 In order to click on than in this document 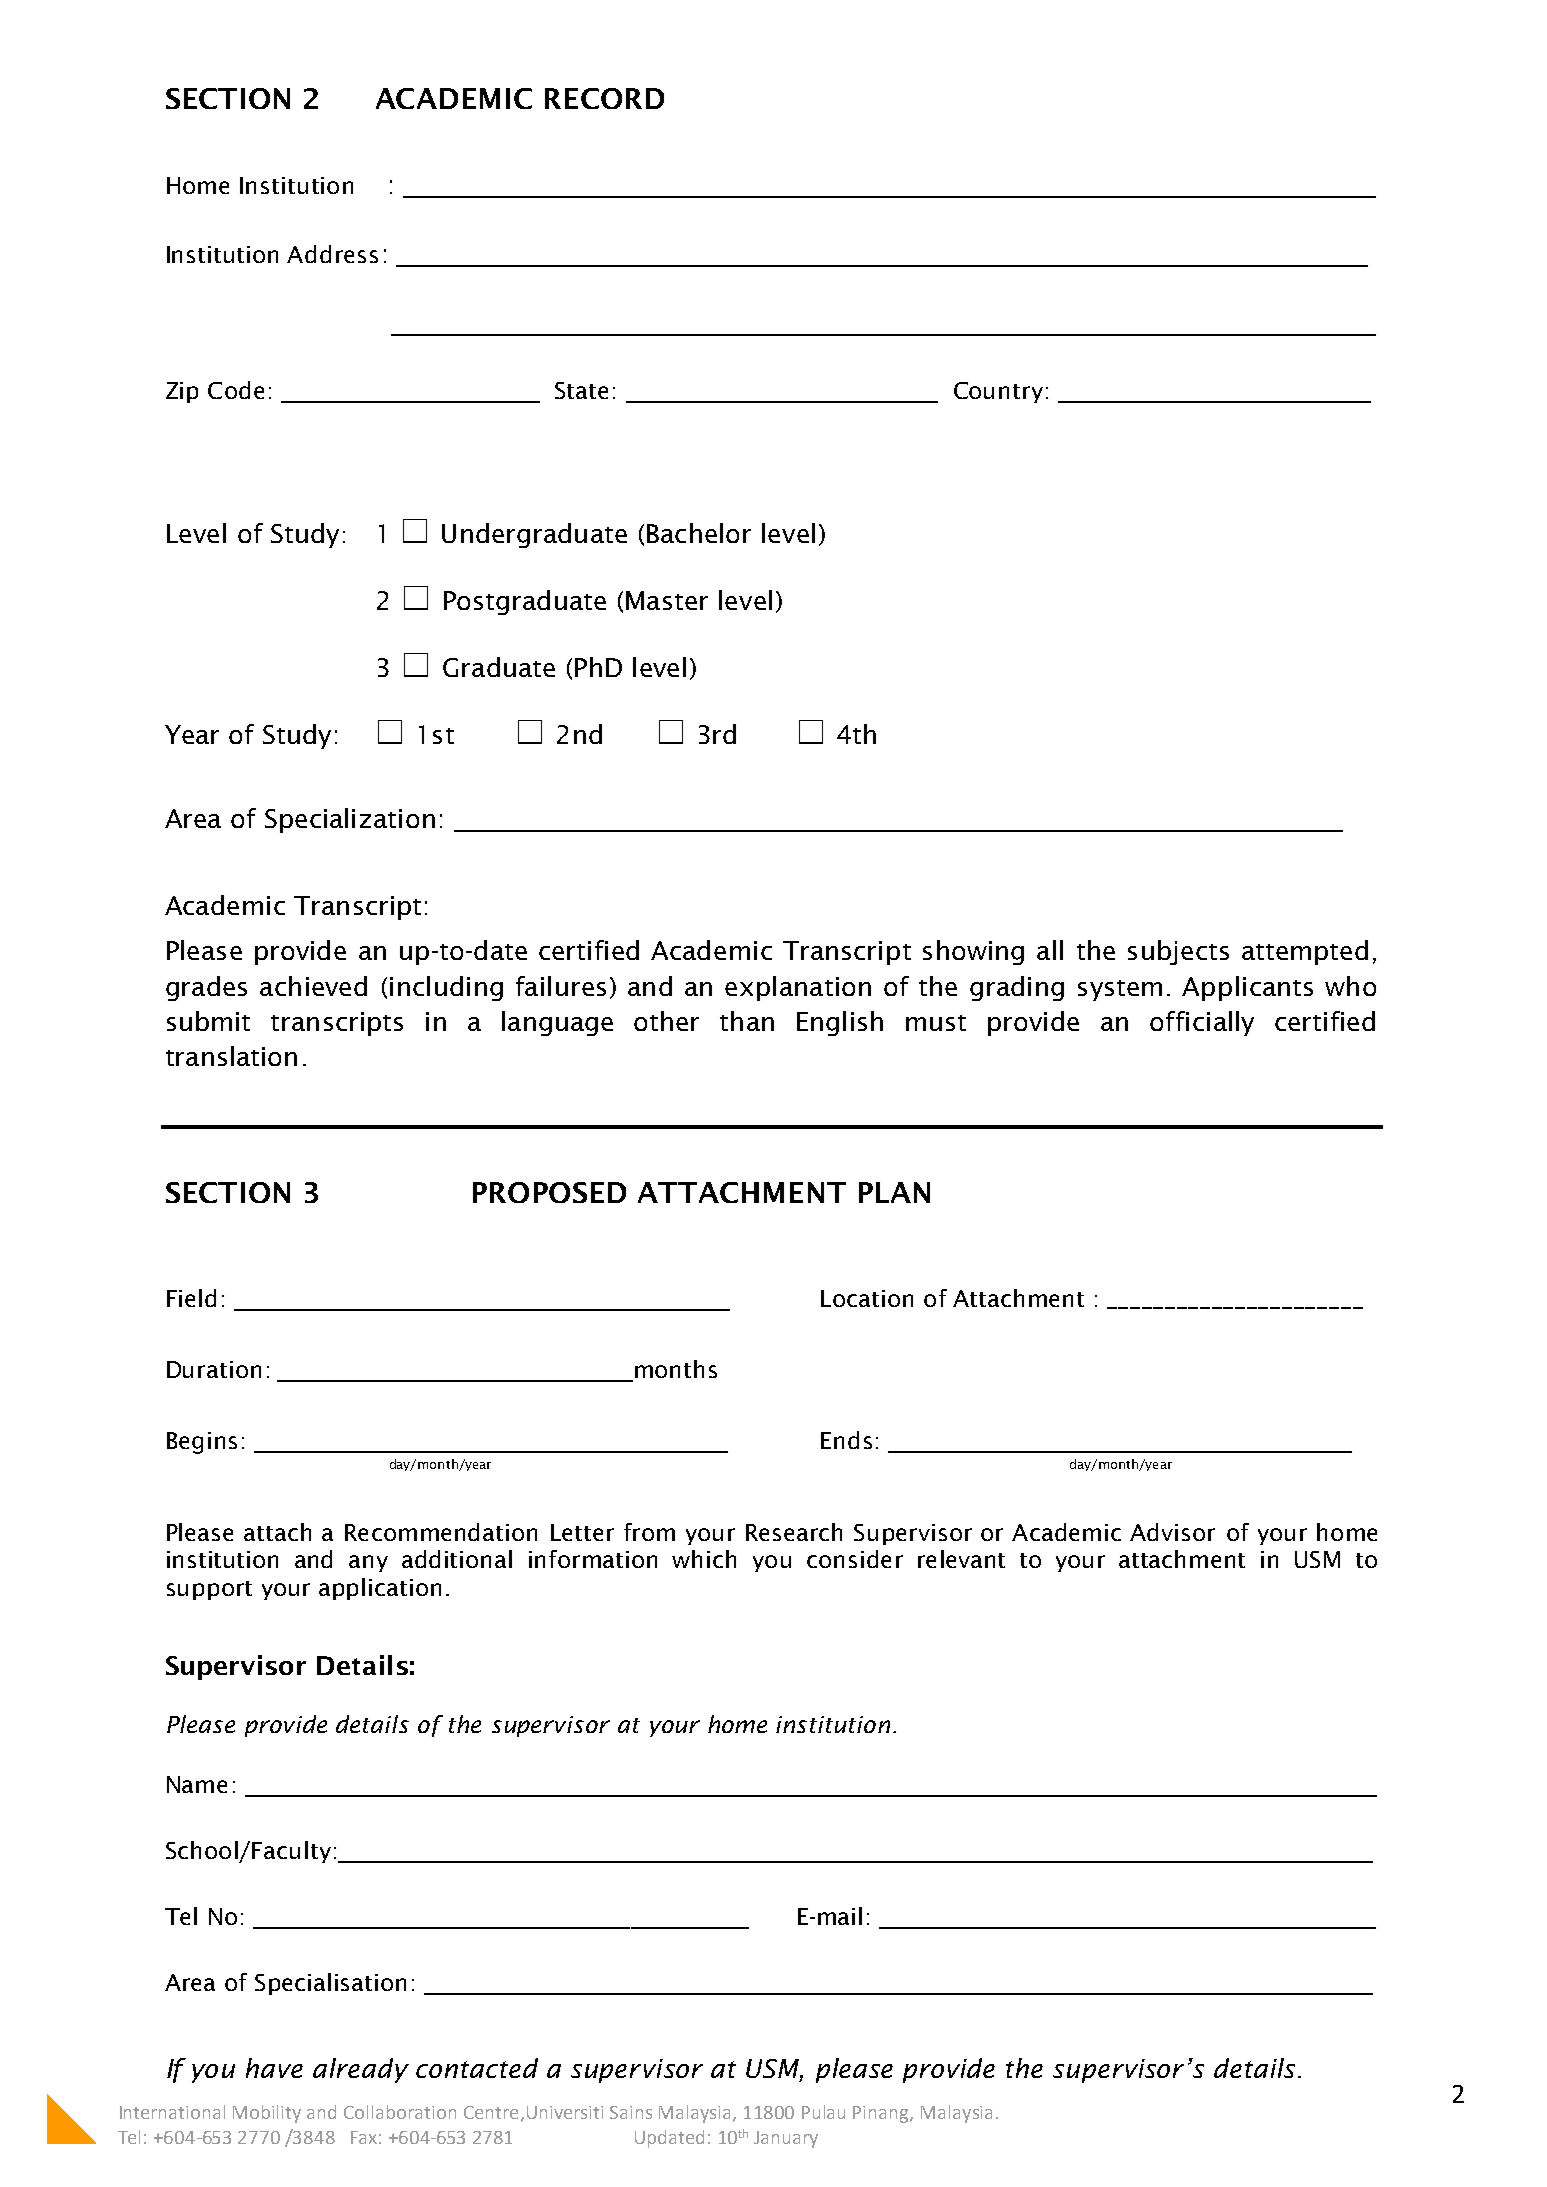, I will do `click(747, 1021)`.
